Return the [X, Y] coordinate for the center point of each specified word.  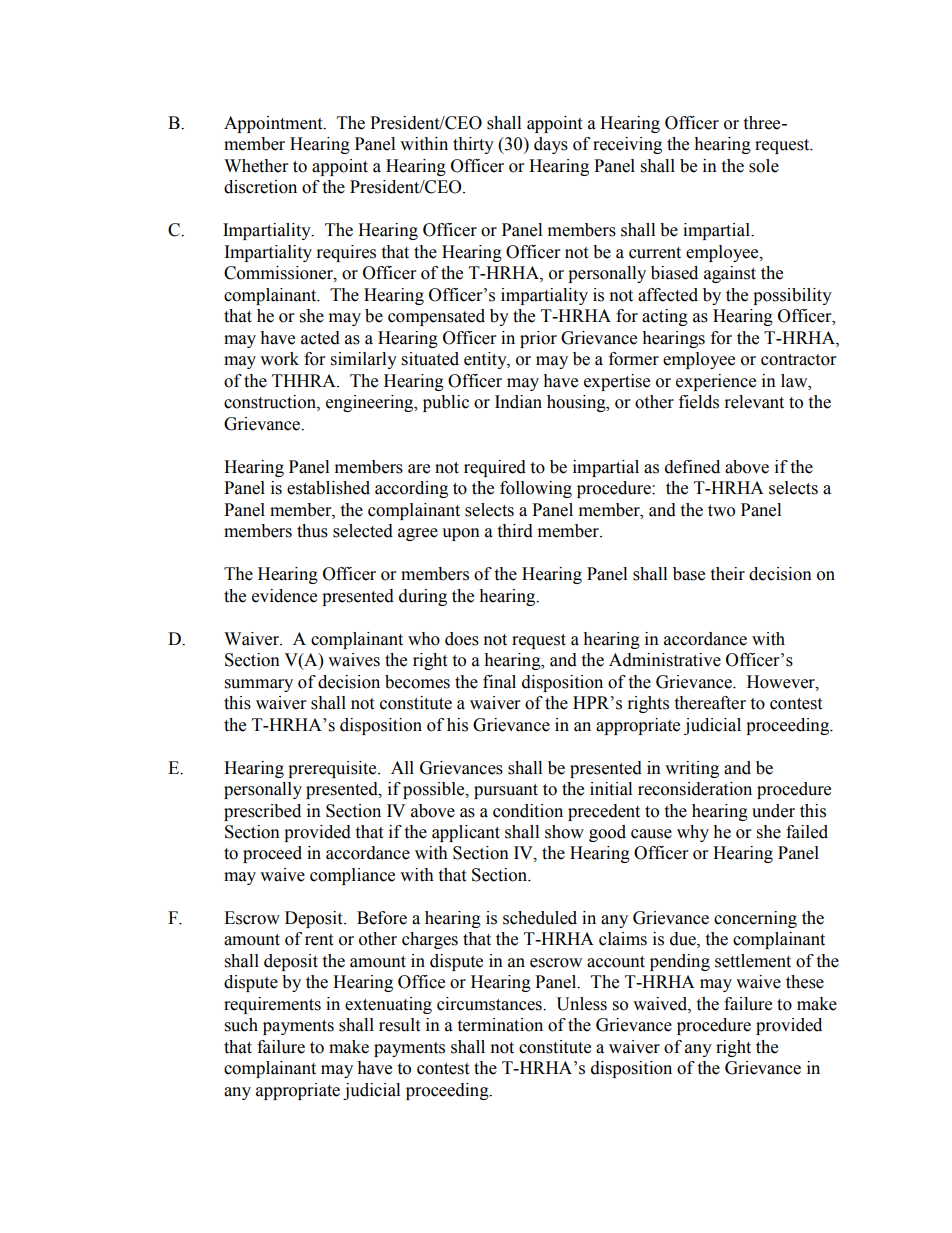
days [551, 145]
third [515, 531]
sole [764, 166]
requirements [272, 1005]
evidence [284, 596]
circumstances [490, 1004]
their [727, 574]
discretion [260, 187]
